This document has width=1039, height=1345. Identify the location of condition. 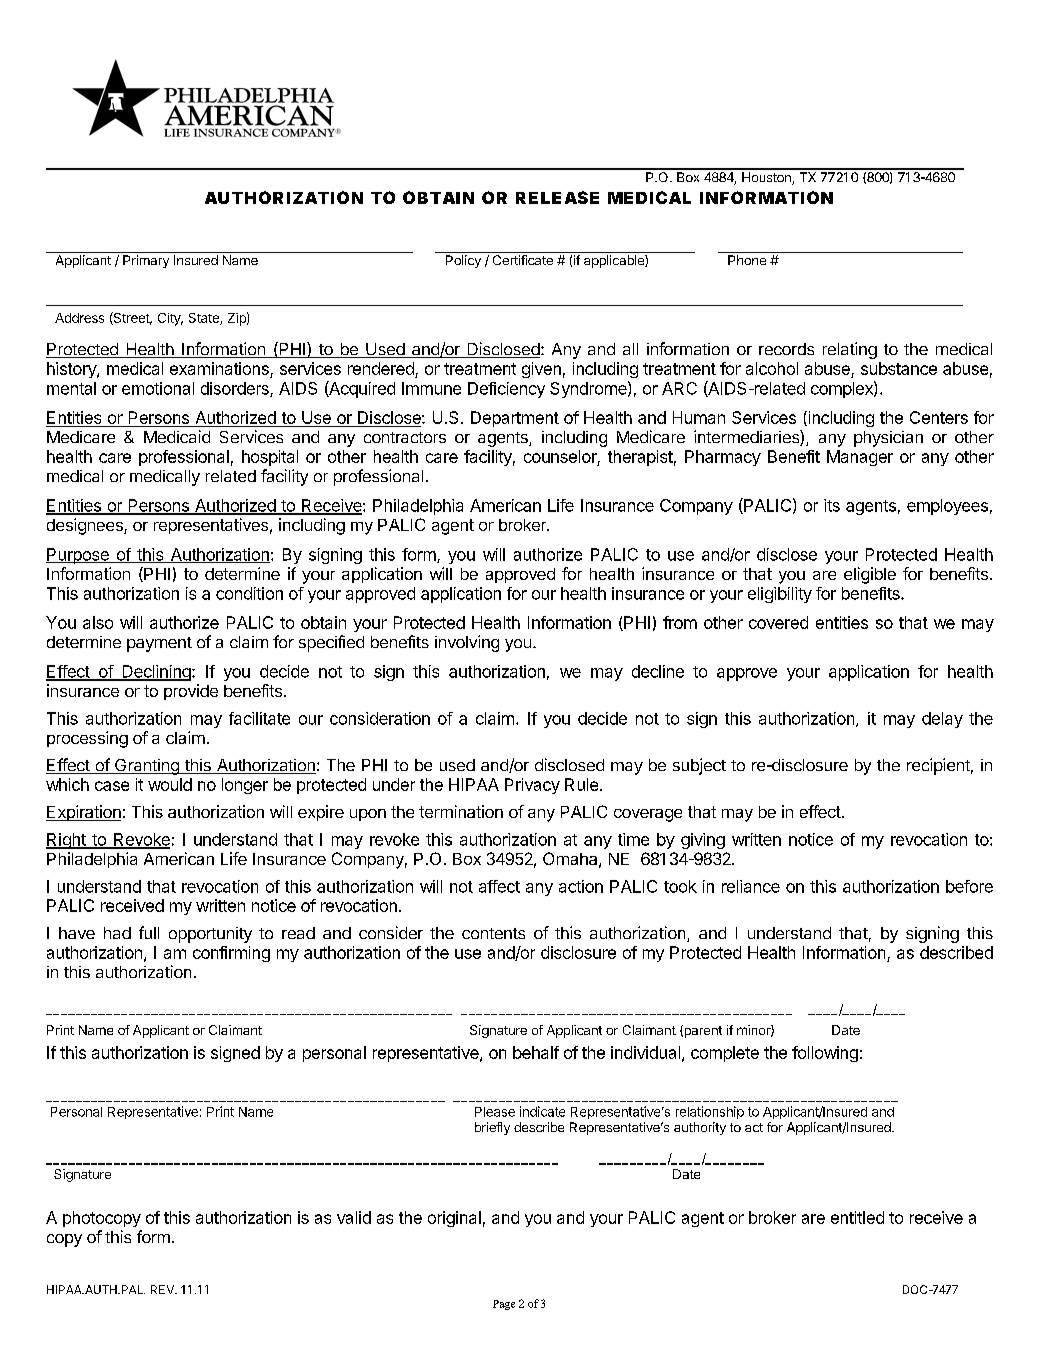
(249, 593).
